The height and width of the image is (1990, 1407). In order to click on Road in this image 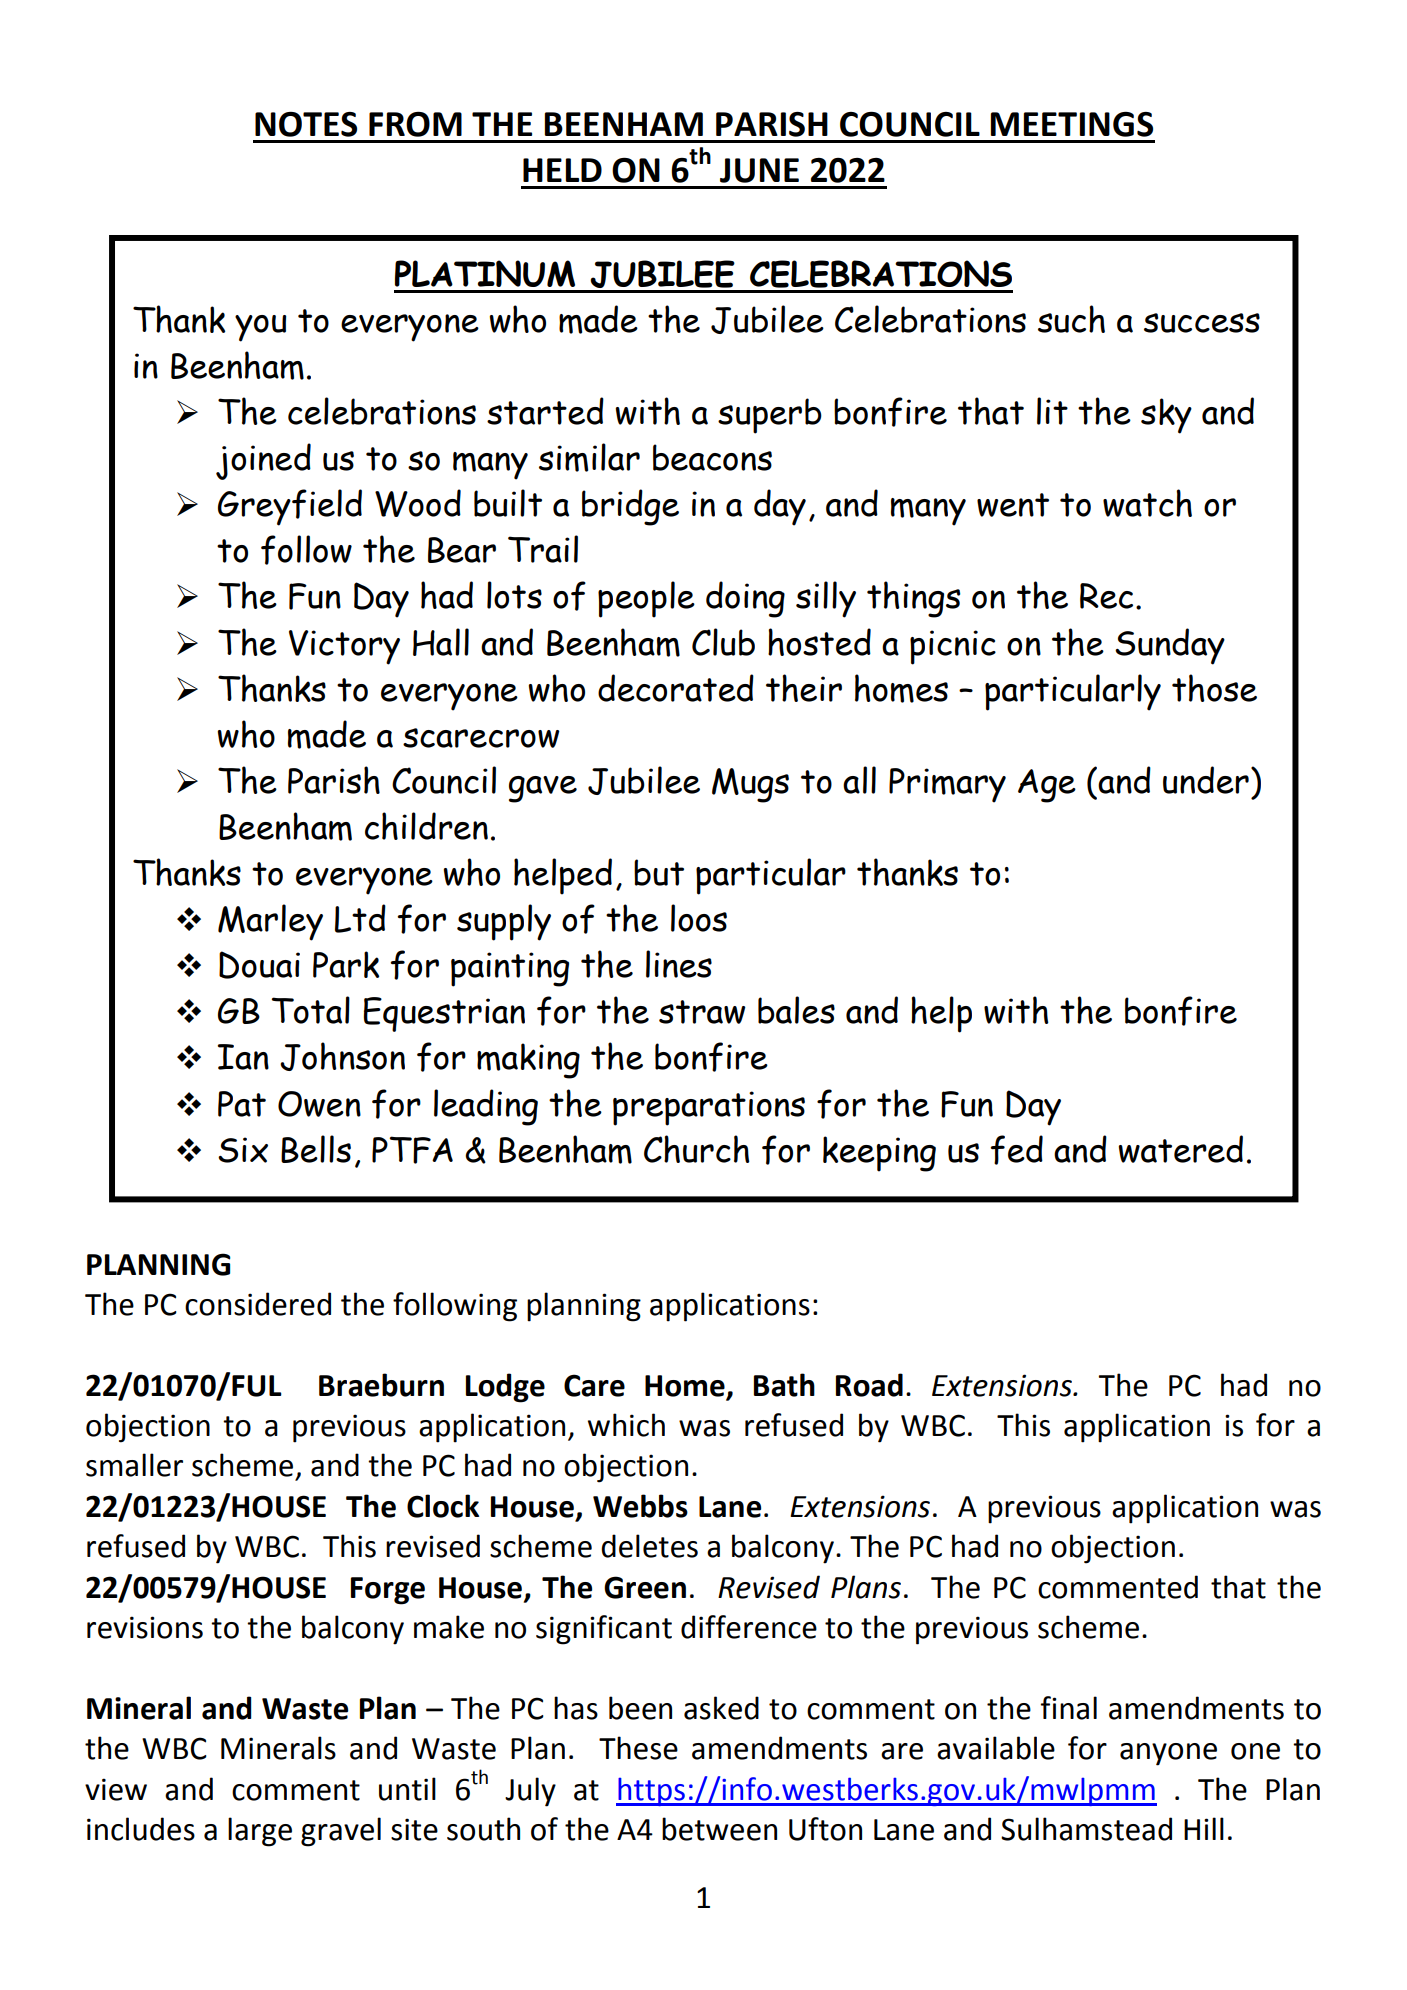, I will do `click(869, 1385)`.
